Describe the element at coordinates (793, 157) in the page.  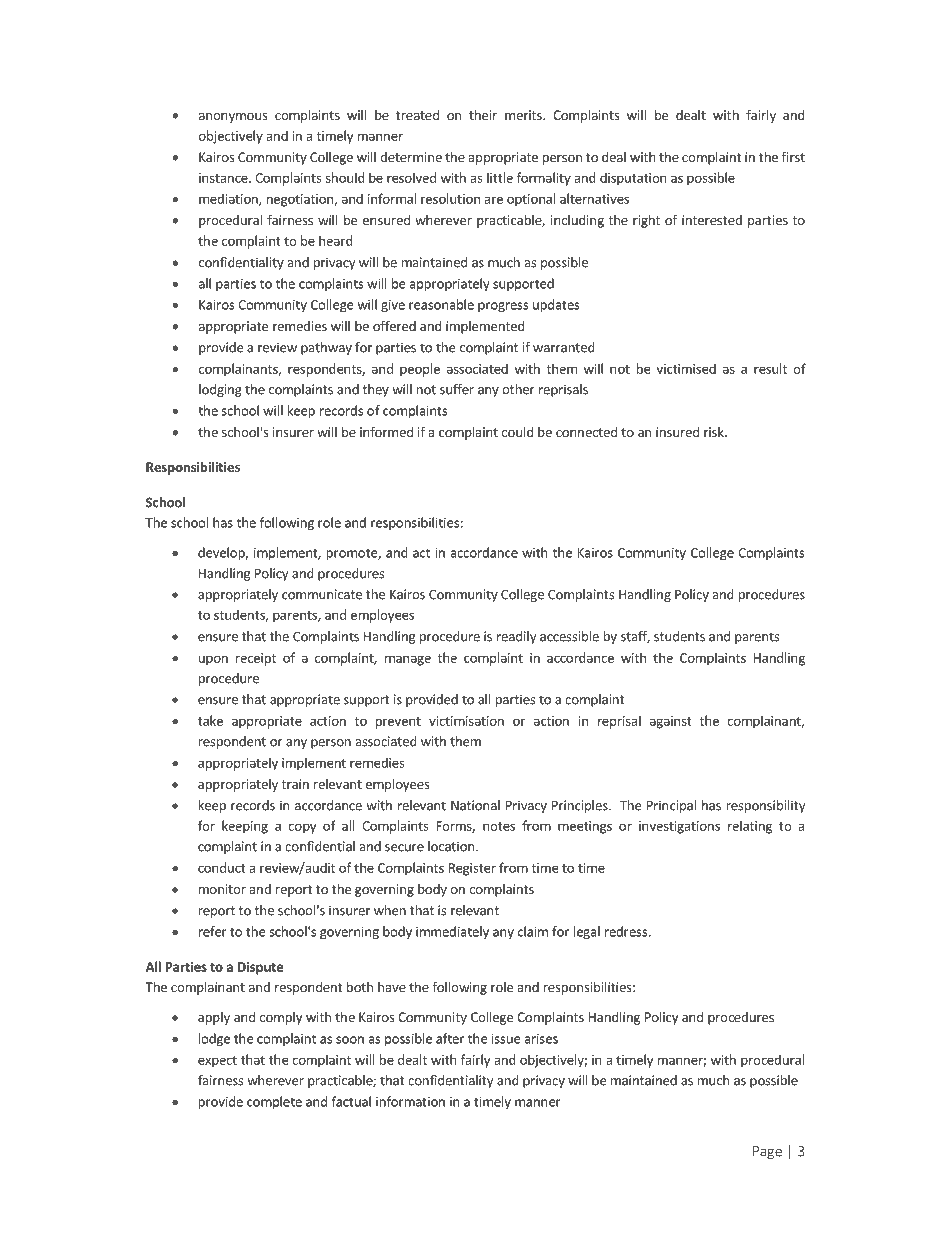
I see `first` at that location.
